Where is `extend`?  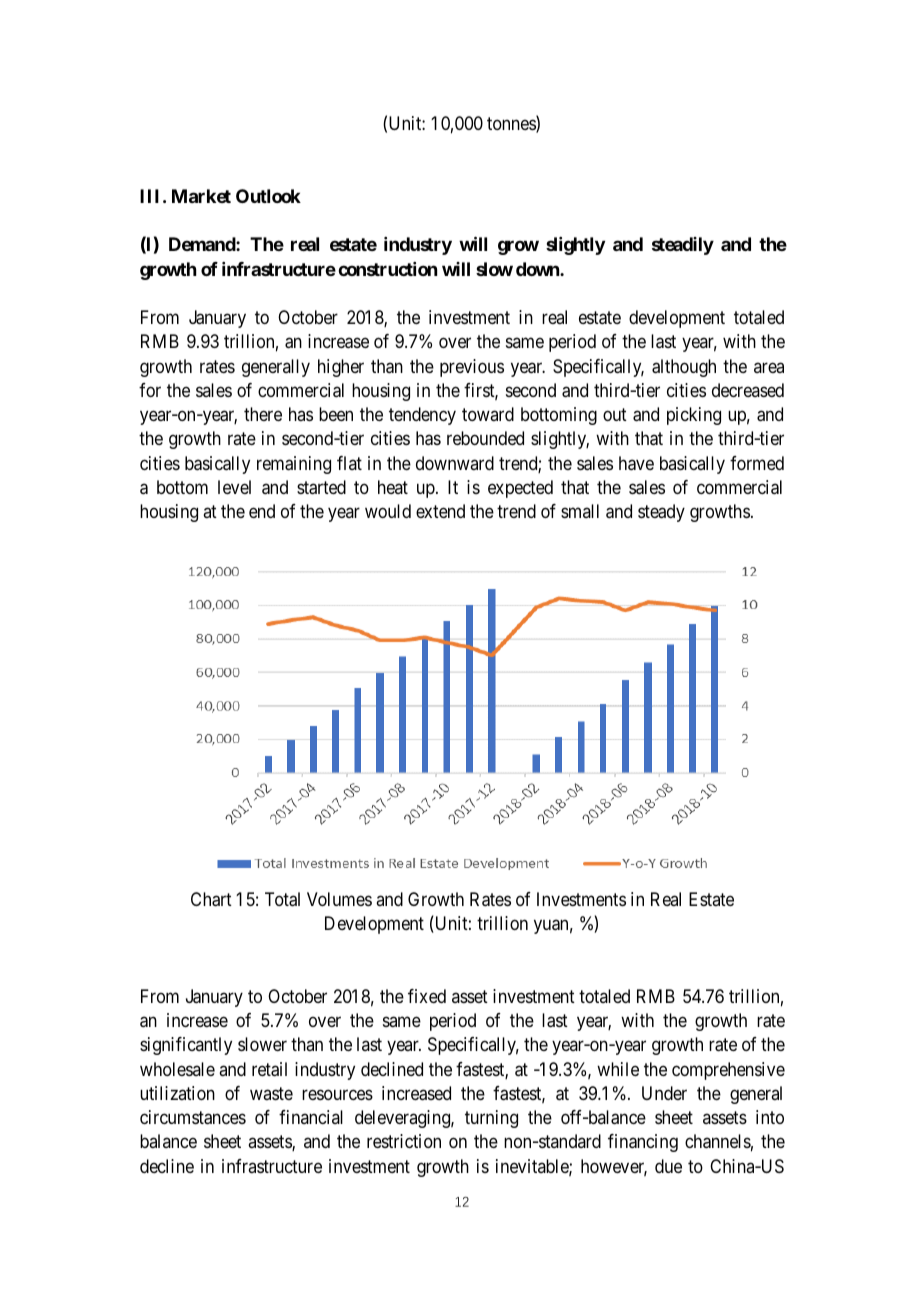
extend is located at coordinates (440, 511).
